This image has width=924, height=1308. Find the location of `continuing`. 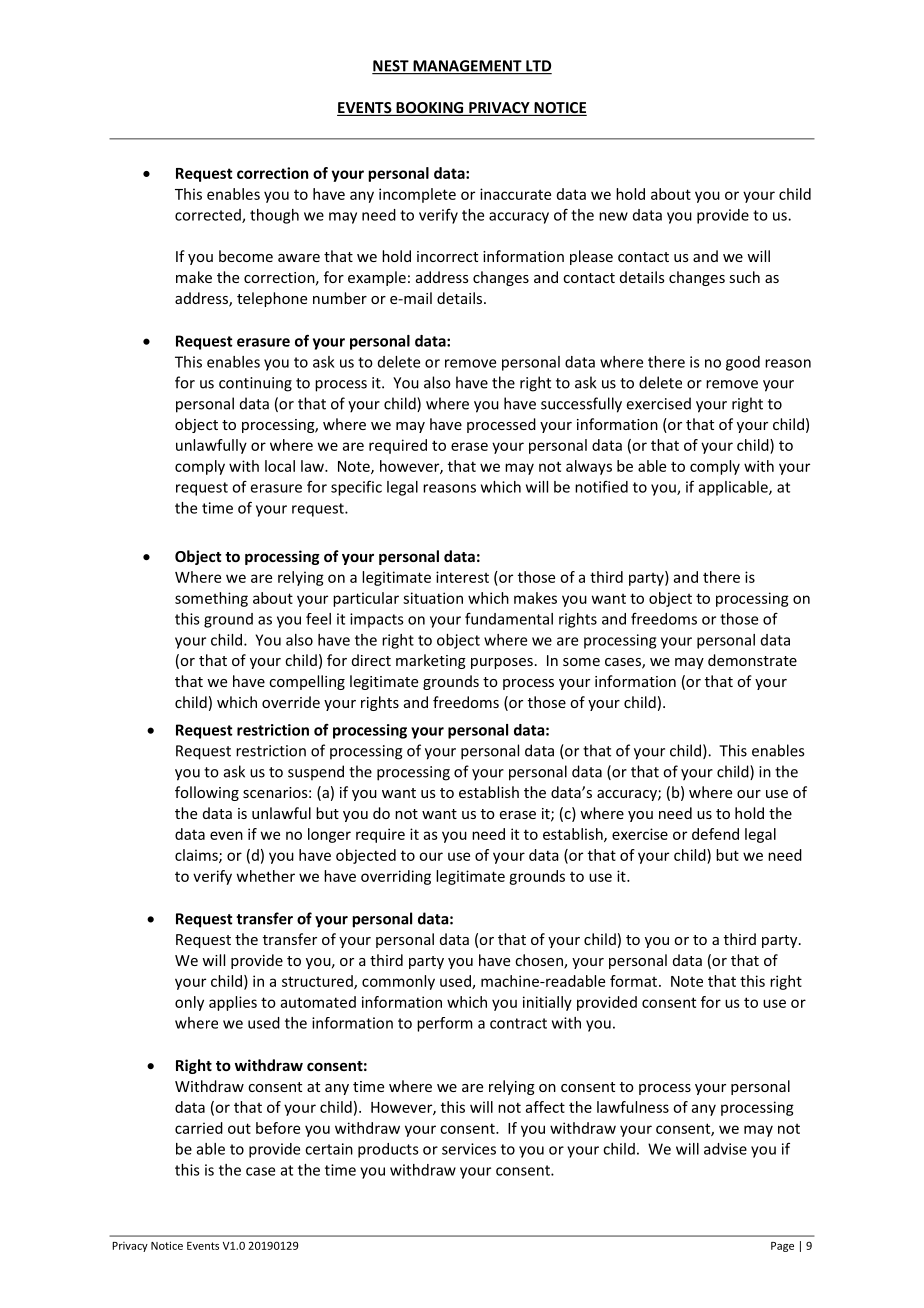

continuing is located at coordinates (255, 384).
